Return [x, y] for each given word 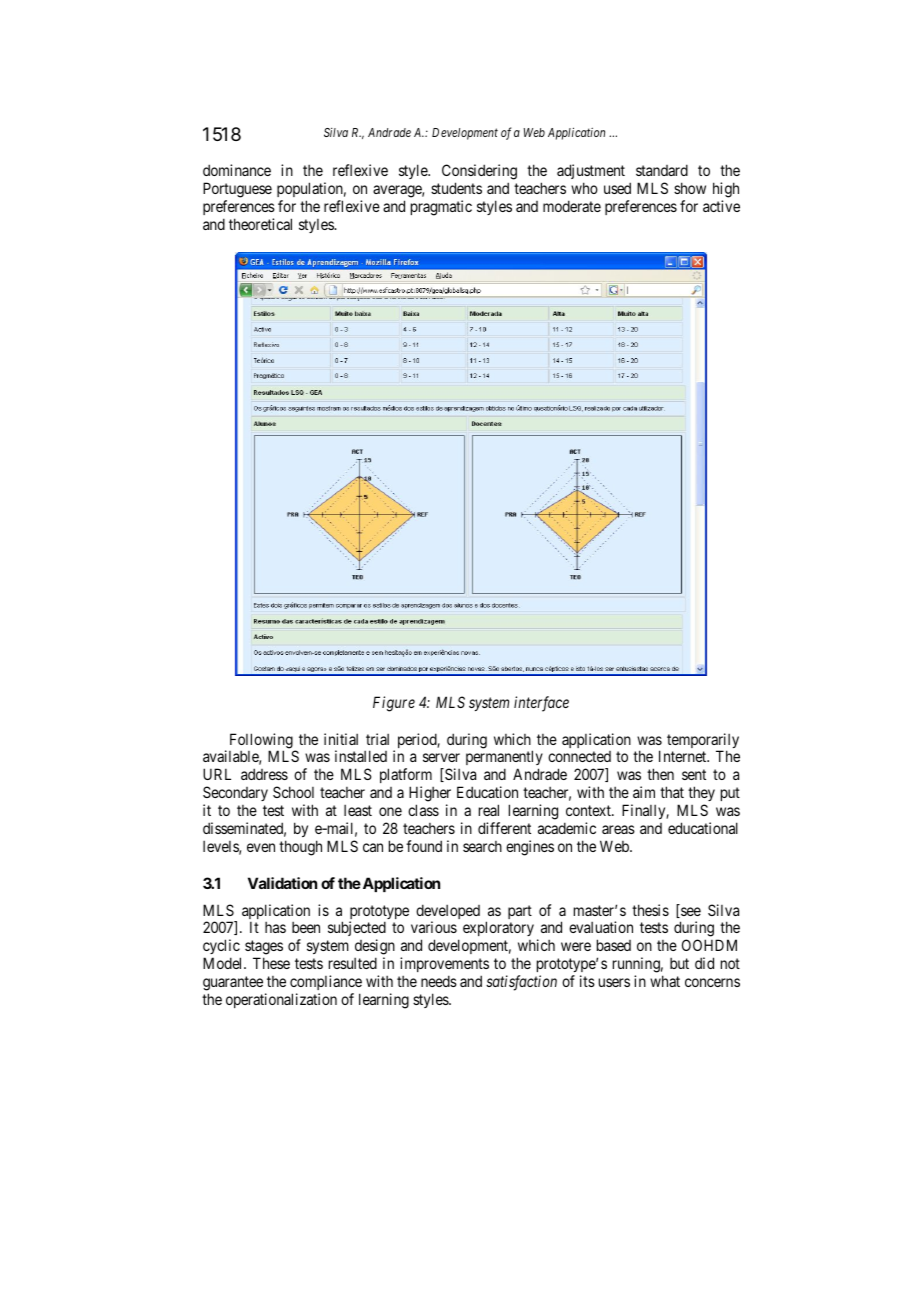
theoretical [260, 224]
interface [541, 704]
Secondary [235, 795]
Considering [479, 173]
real [489, 810]
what [665, 981]
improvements [444, 966]
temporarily [703, 742]
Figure [394, 704]
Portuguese [237, 191]
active [721, 206]
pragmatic [441, 208]
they [700, 795]
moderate [572, 206]
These [271, 963]
